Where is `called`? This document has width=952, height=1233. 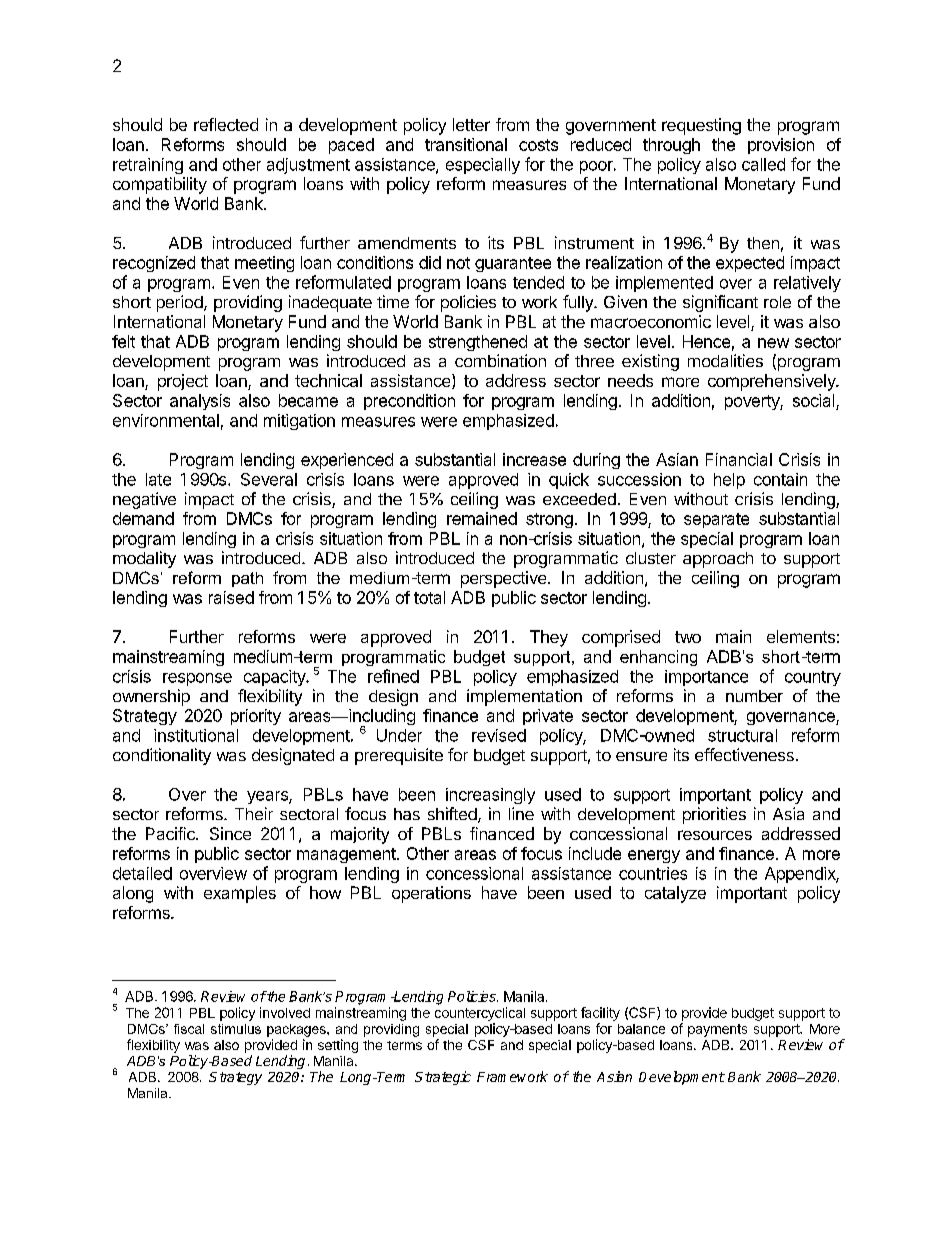
called is located at coordinates (763, 164).
